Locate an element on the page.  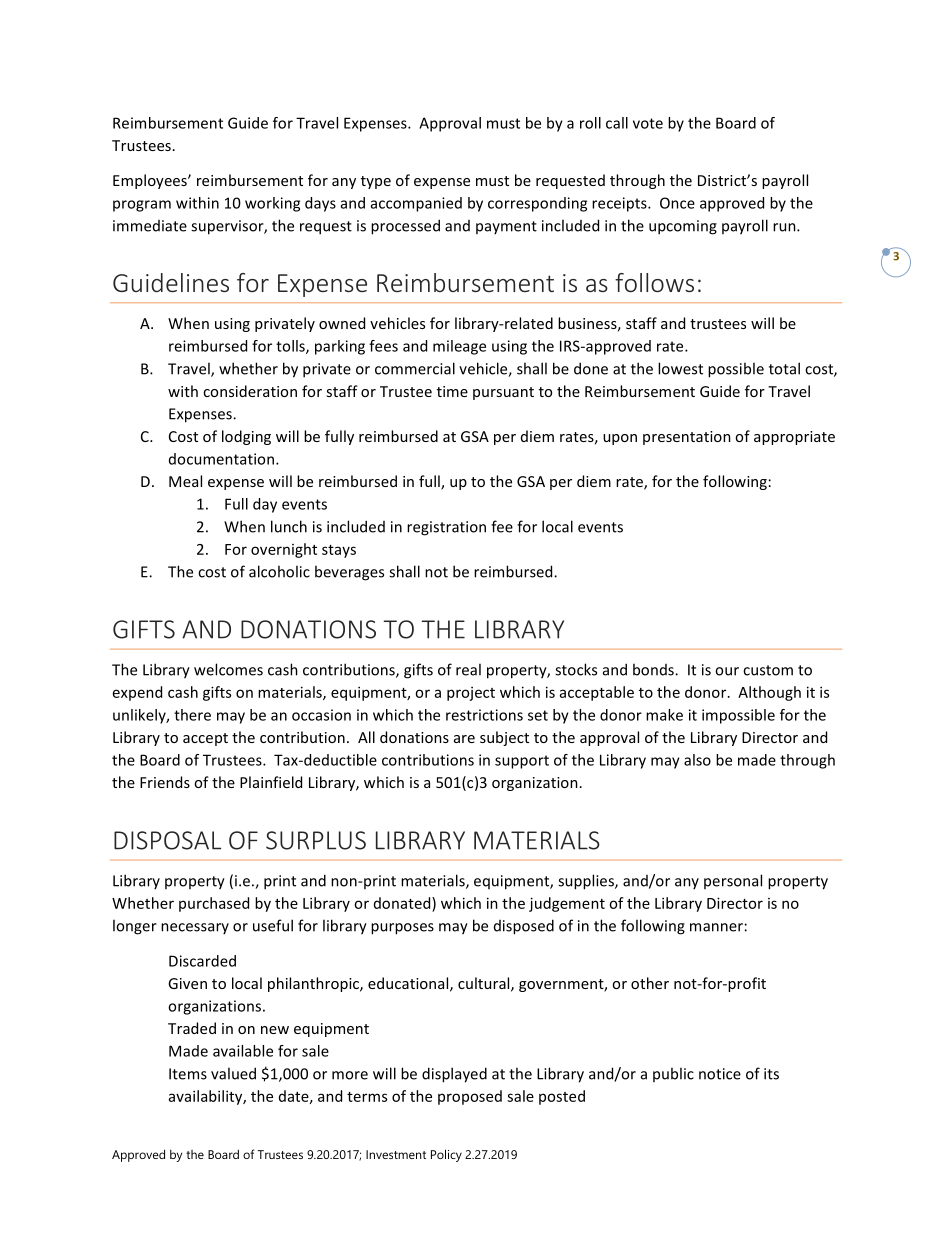
our is located at coordinates (727, 671).
